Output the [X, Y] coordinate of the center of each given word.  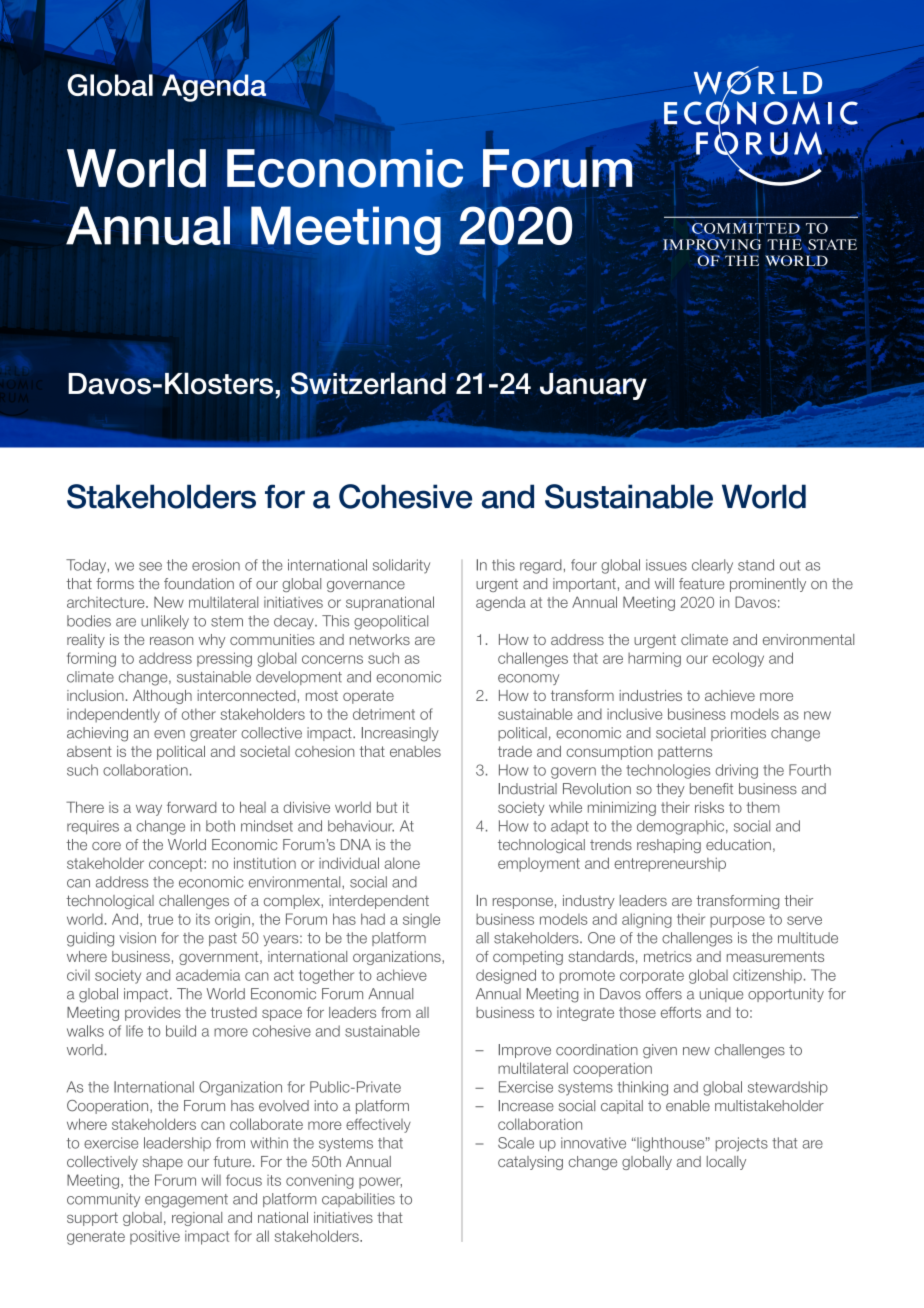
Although [162, 697]
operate [368, 697]
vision [137, 938]
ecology [738, 659]
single [421, 920]
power [380, 1183]
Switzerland [368, 383]
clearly [712, 566]
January [593, 386]
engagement [186, 1201]
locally [726, 1163]
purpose [737, 922]
